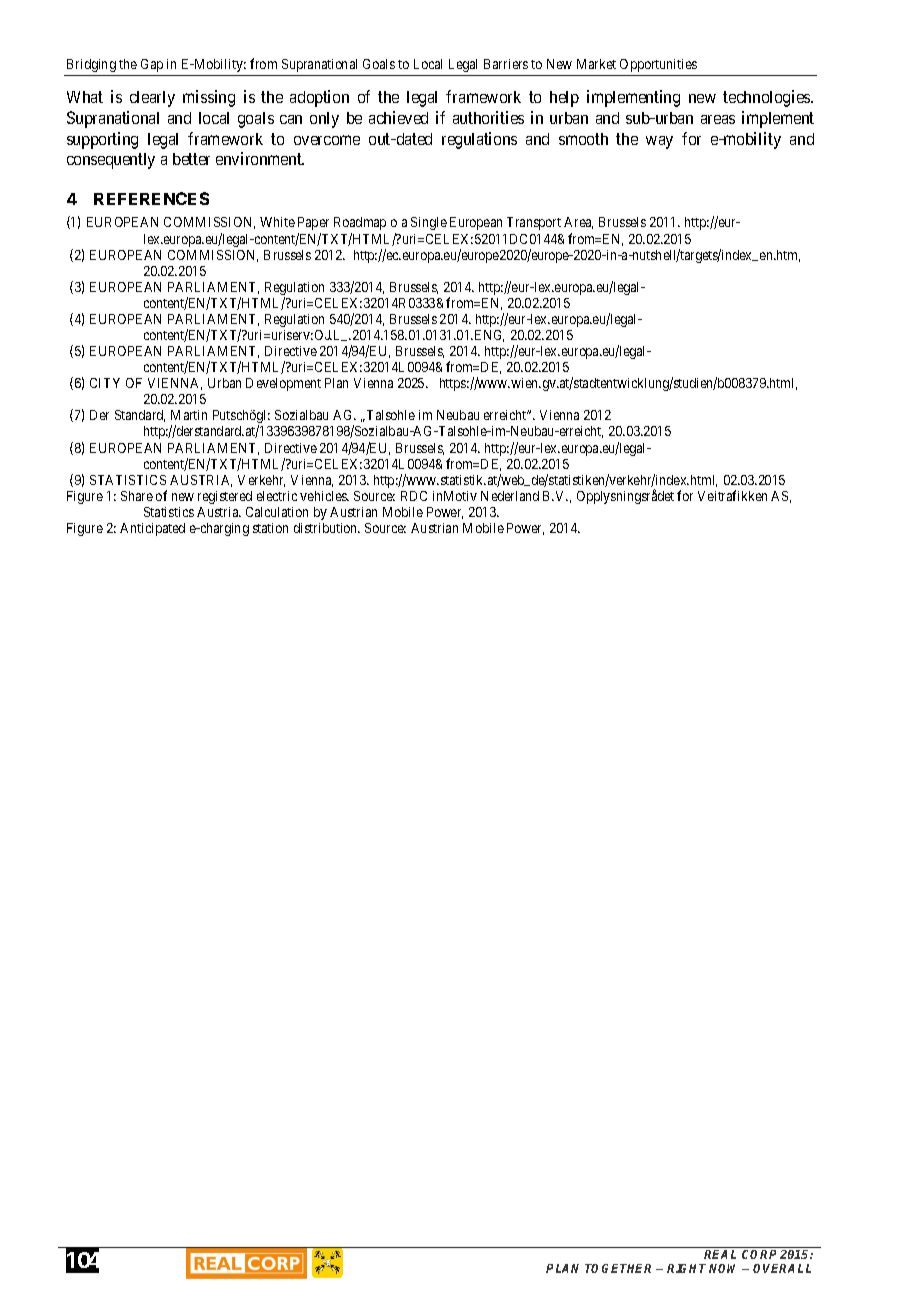  Describe the element at coordinates (658, 65) in the page. I see `Opportunities` at that location.
